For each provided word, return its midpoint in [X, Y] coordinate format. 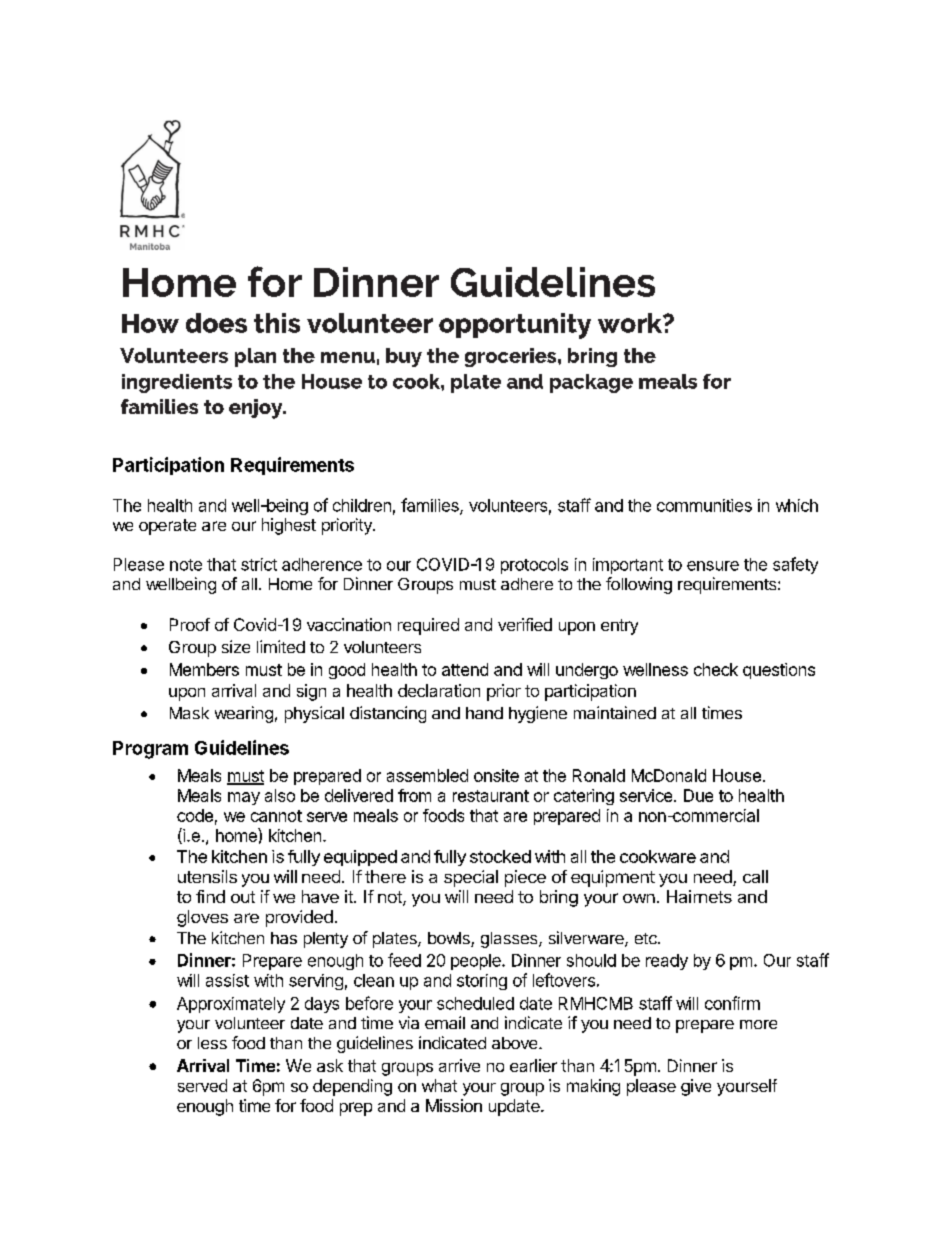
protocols [534, 566]
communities [704, 505]
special [471, 878]
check [716, 669]
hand [484, 713]
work [631, 323]
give [696, 1087]
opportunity [515, 326]
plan [255, 357]
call [755, 876]
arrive [459, 1065]
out [243, 897]
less [212, 1043]
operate [167, 527]
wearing [244, 714]
